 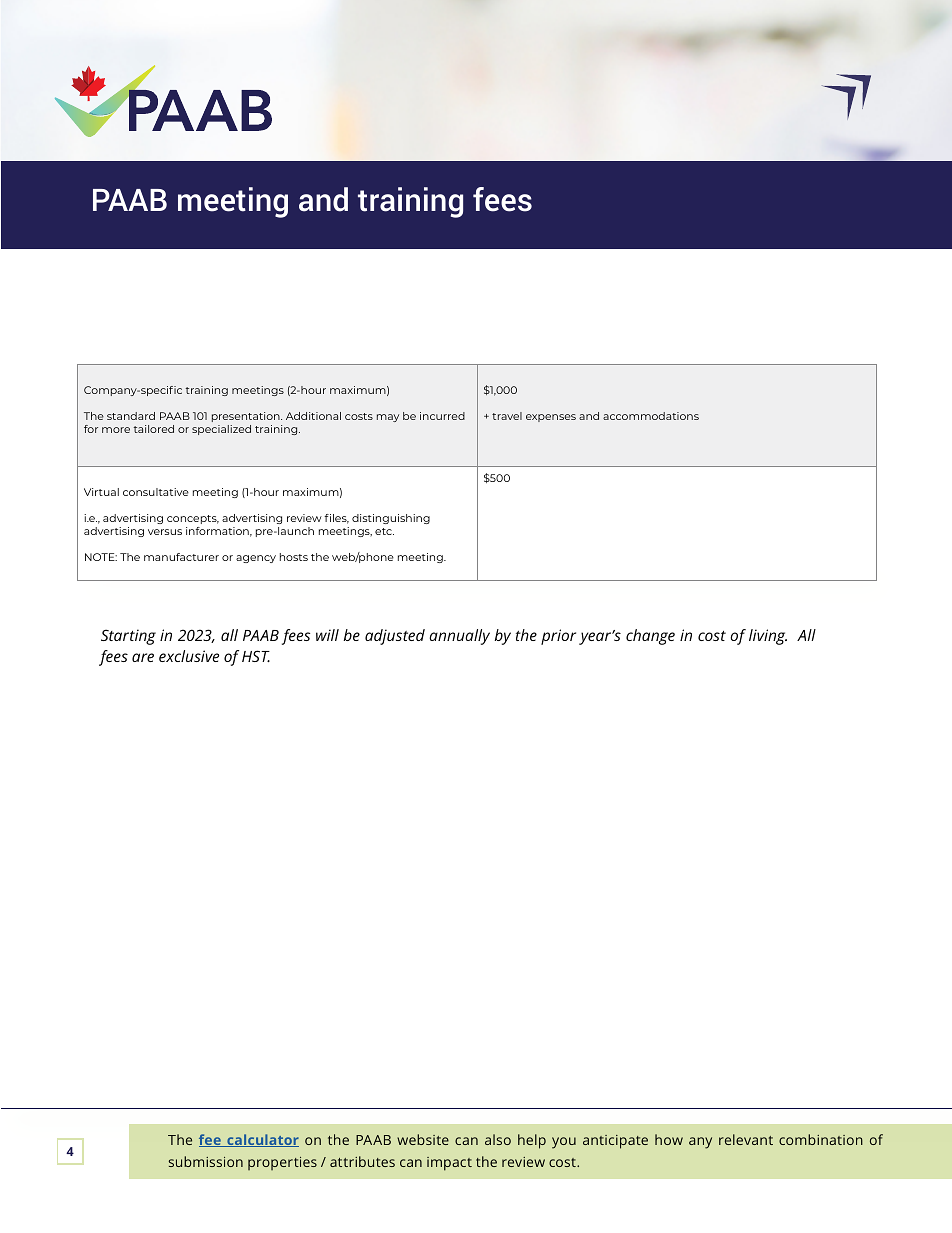 I want to click on specialized, so click(x=221, y=430).
